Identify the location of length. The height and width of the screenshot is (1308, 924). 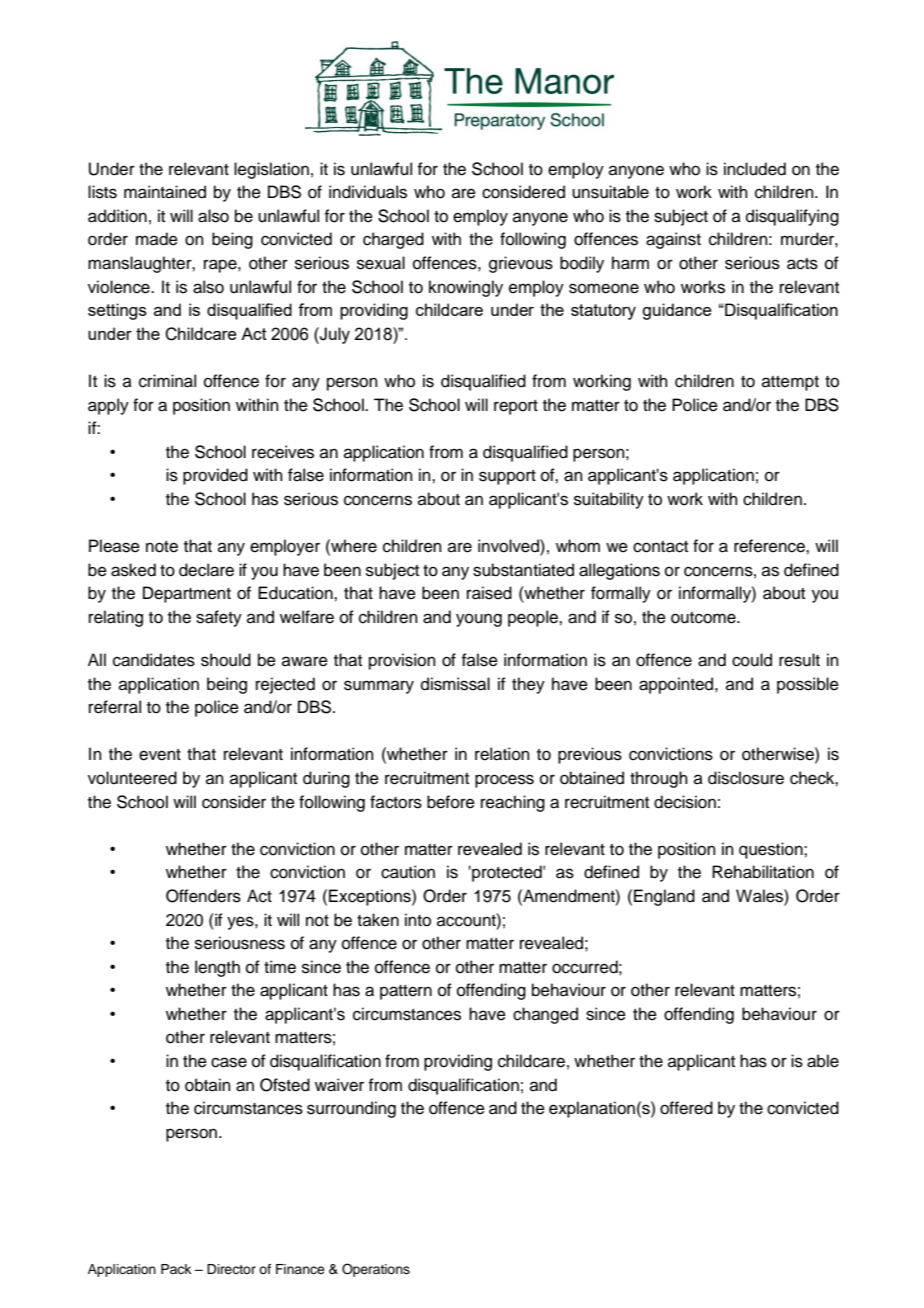
(217, 968).
